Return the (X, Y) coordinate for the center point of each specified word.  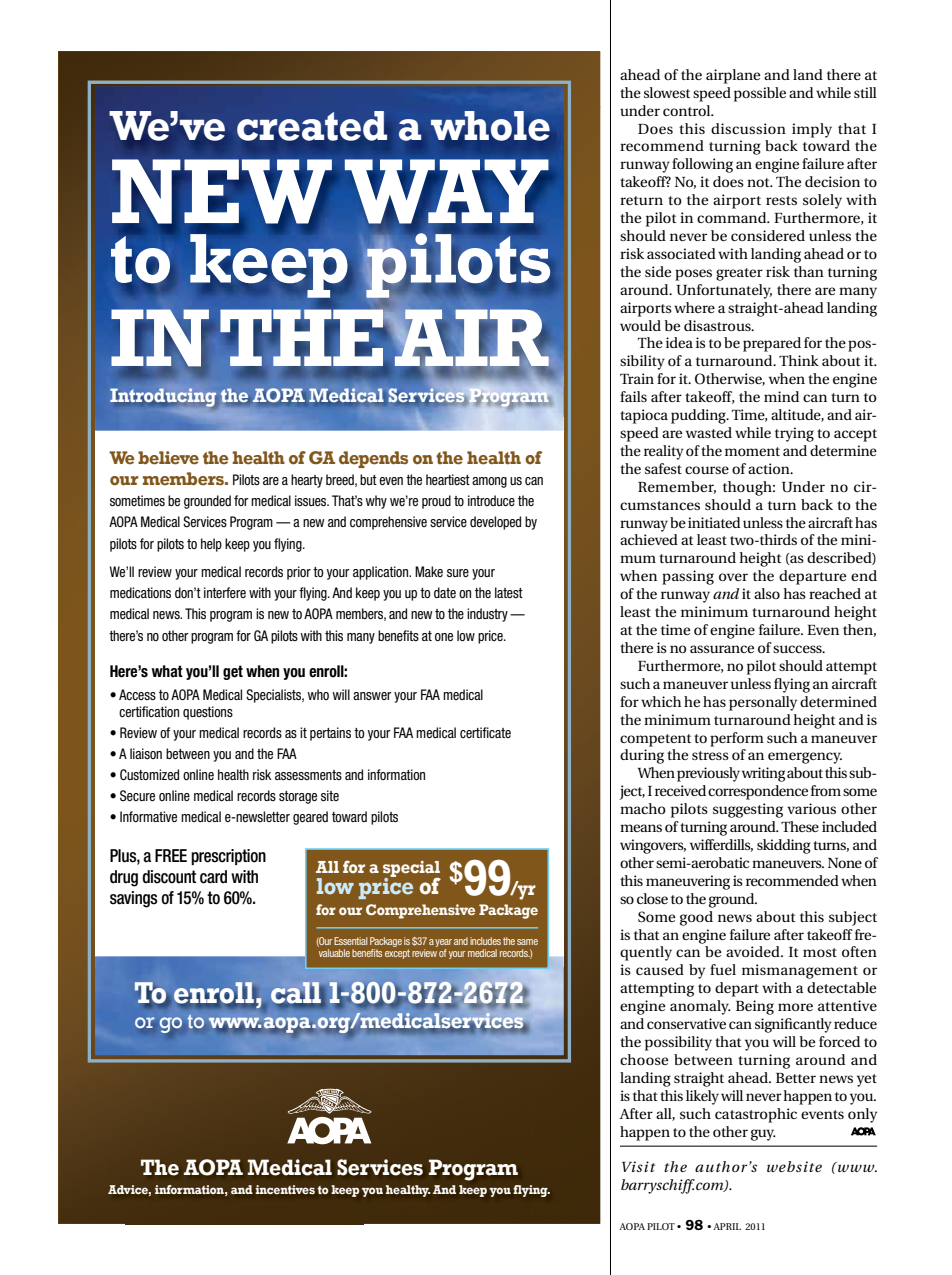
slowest (667, 92)
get (233, 672)
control (688, 110)
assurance (722, 649)
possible (760, 94)
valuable (334, 953)
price (491, 637)
